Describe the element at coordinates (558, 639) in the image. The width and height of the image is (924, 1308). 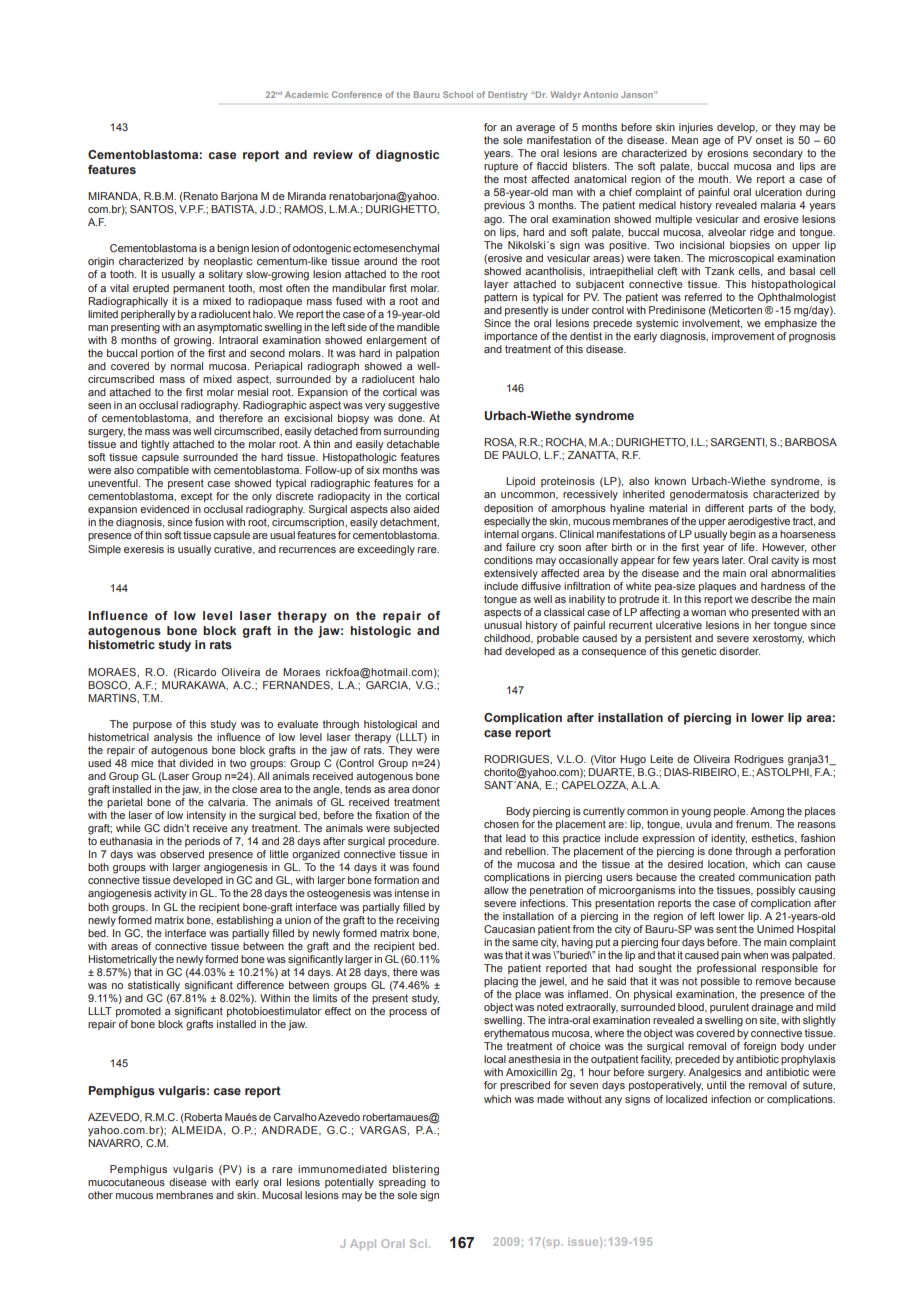
I see `probable` at that location.
